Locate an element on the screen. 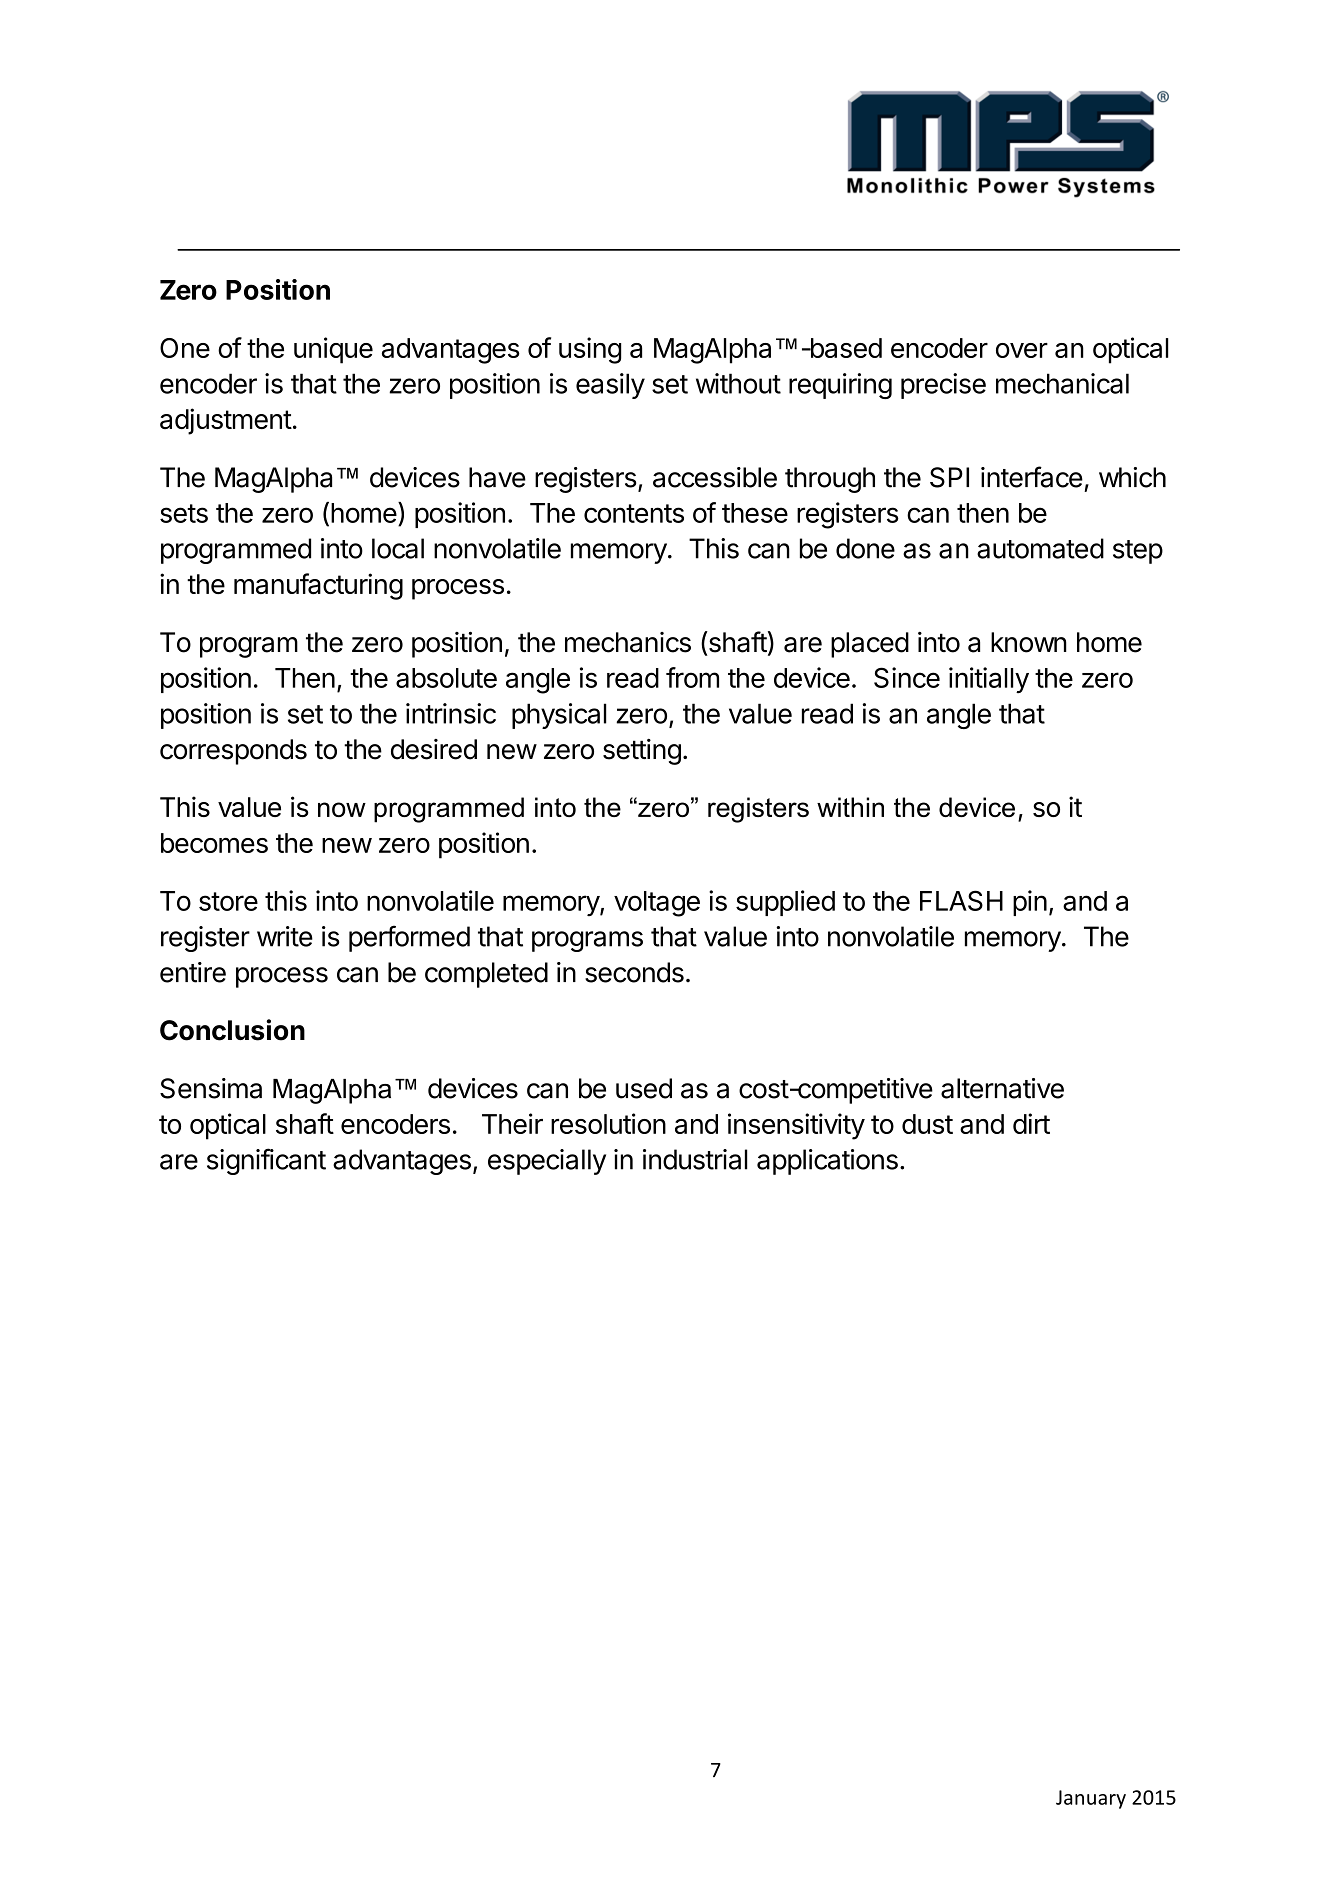 The height and width of the screenshot is (1890, 1336). pin is located at coordinates (1030, 903).
